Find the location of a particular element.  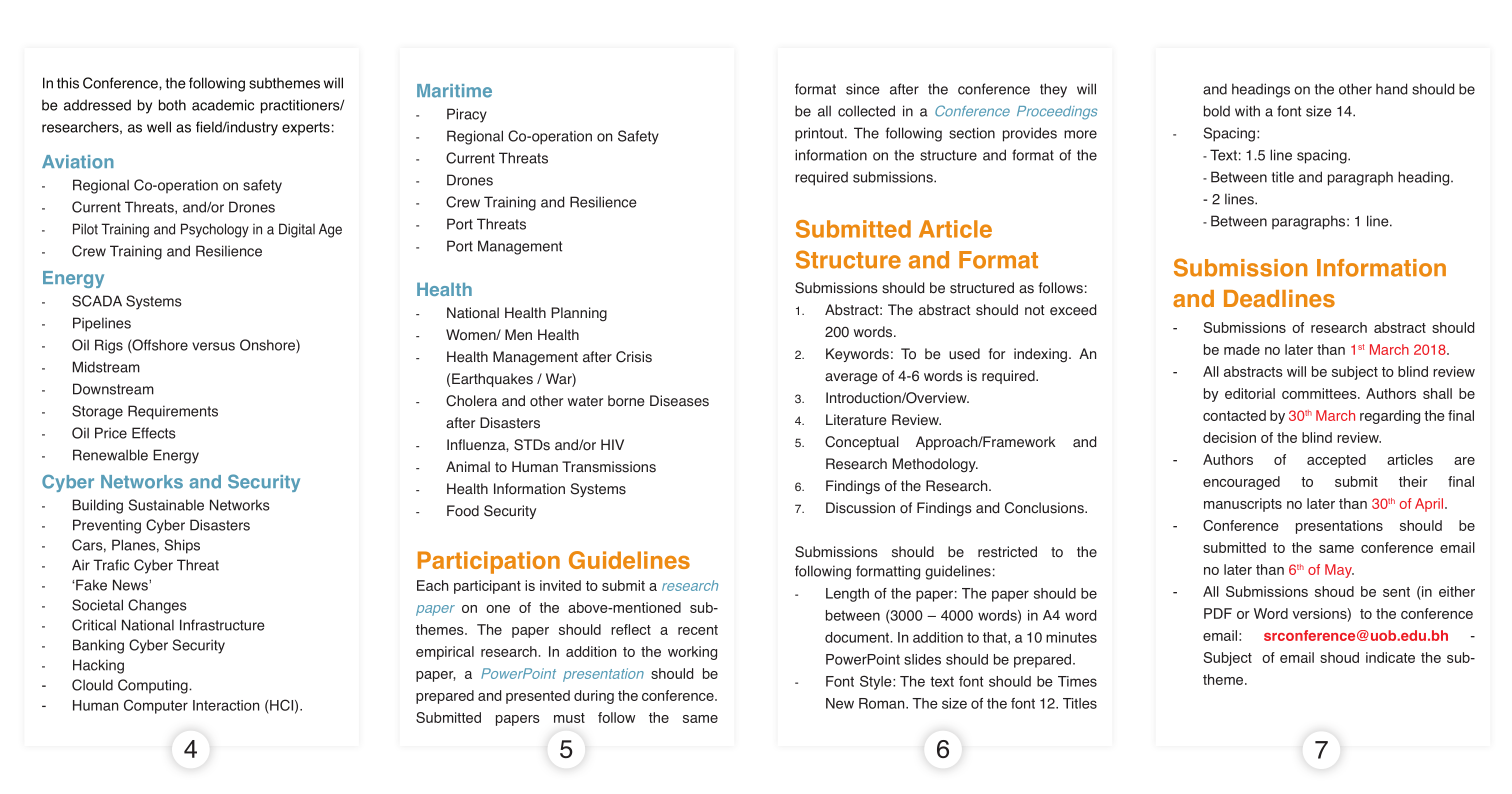

Planning is located at coordinates (579, 314).
